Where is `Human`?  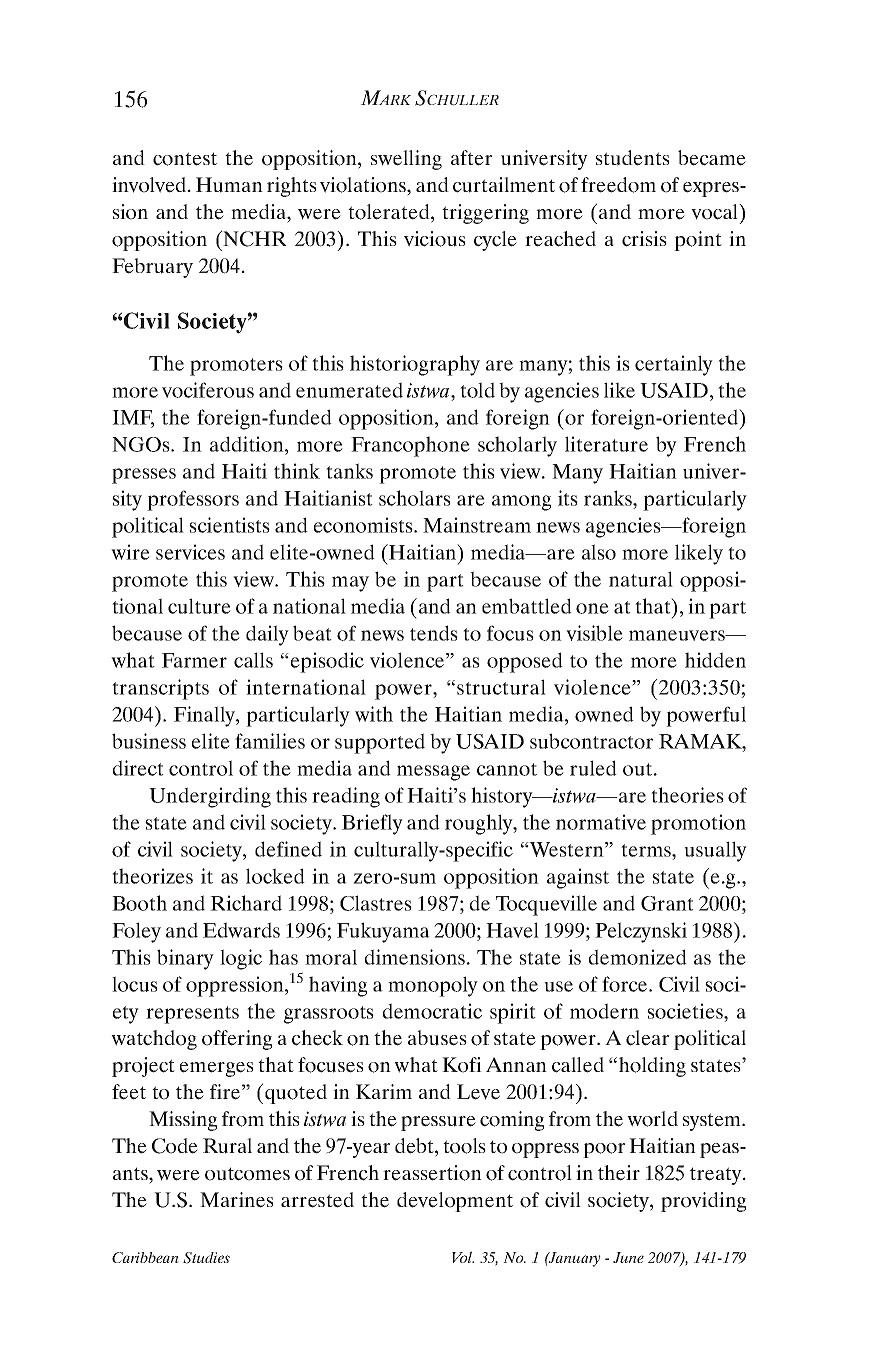 Human is located at coordinates (229, 185).
